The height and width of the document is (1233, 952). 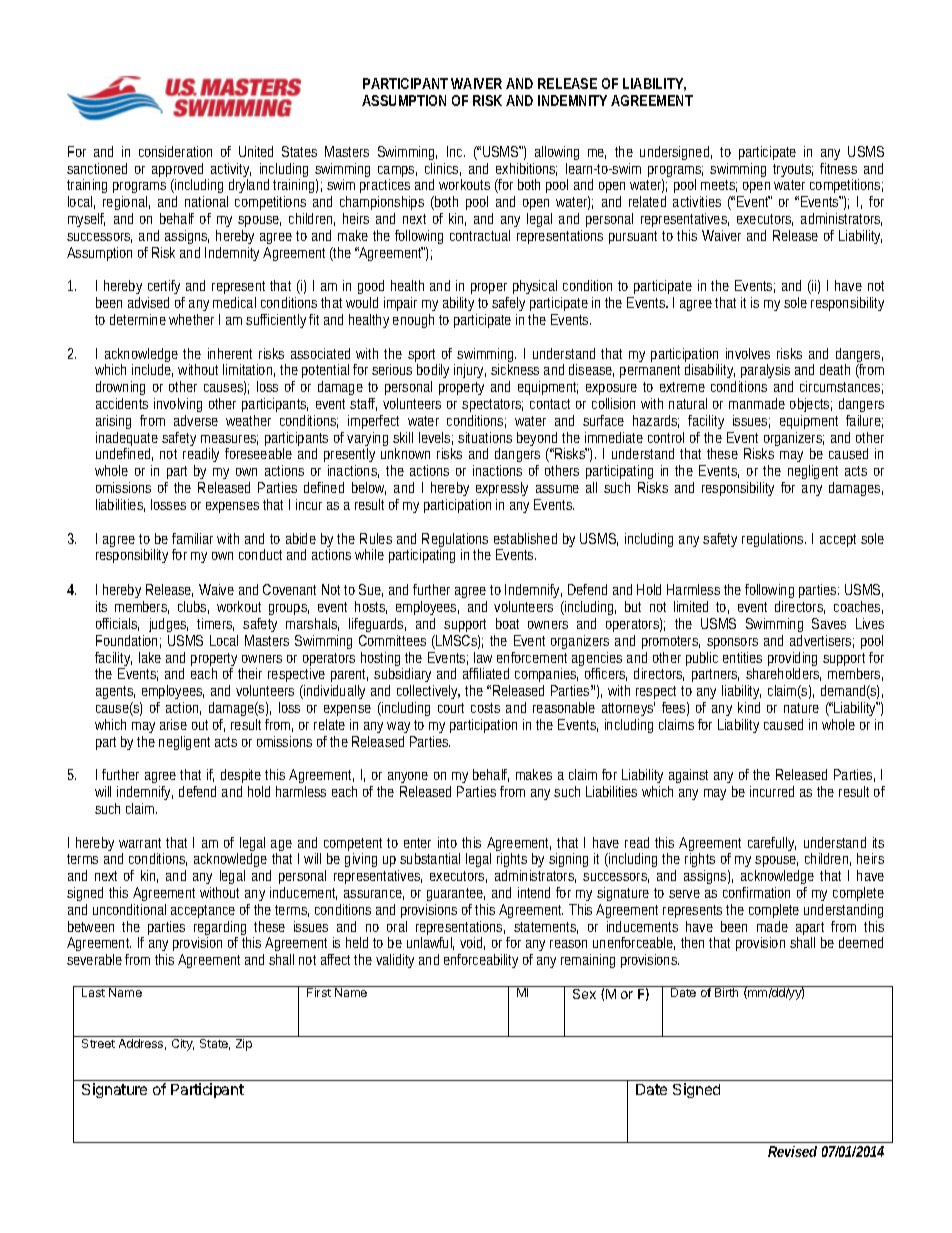 I want to click on fitness, so click(x=838, y=168).
